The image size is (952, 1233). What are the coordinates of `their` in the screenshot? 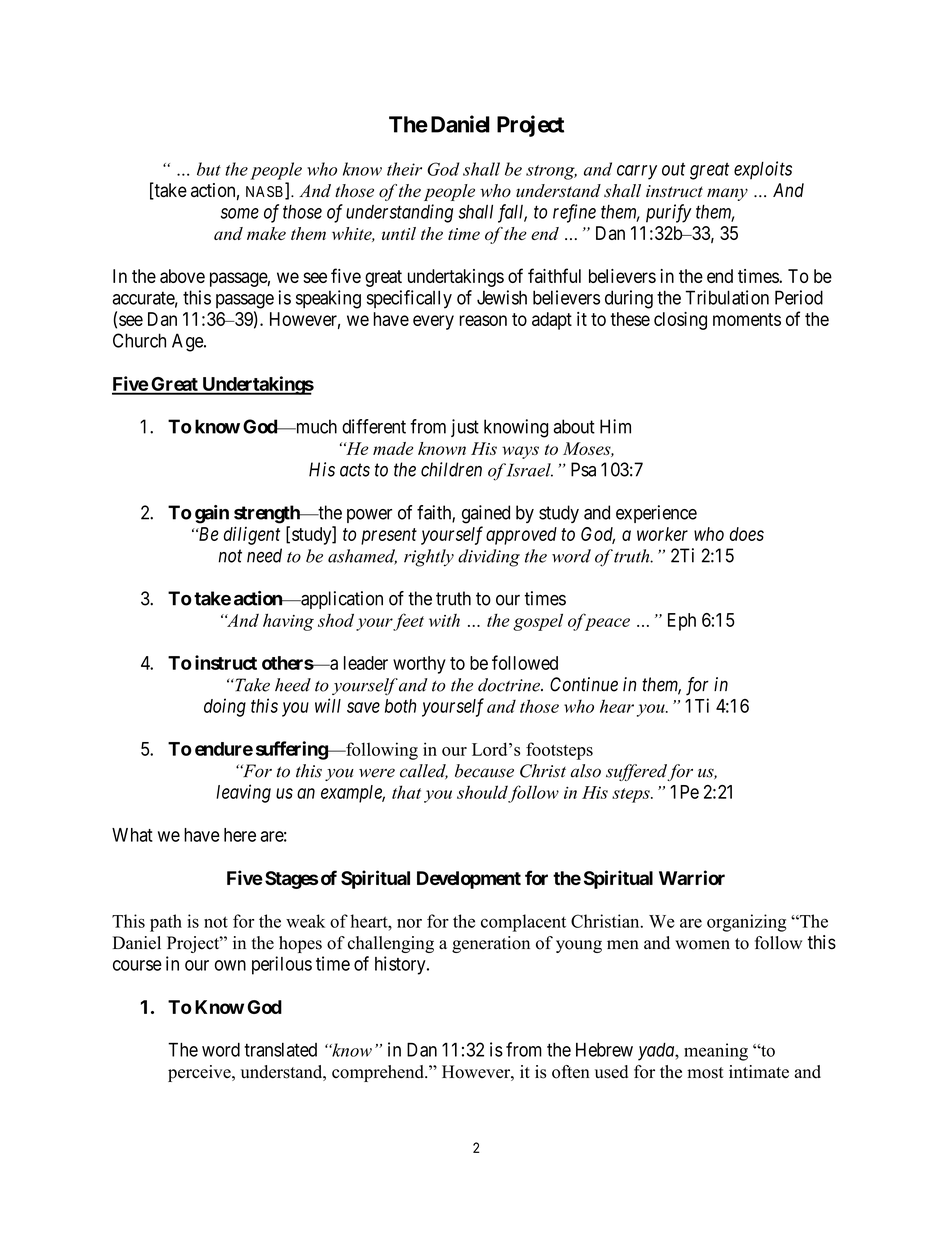 It's located at (404, 169).
